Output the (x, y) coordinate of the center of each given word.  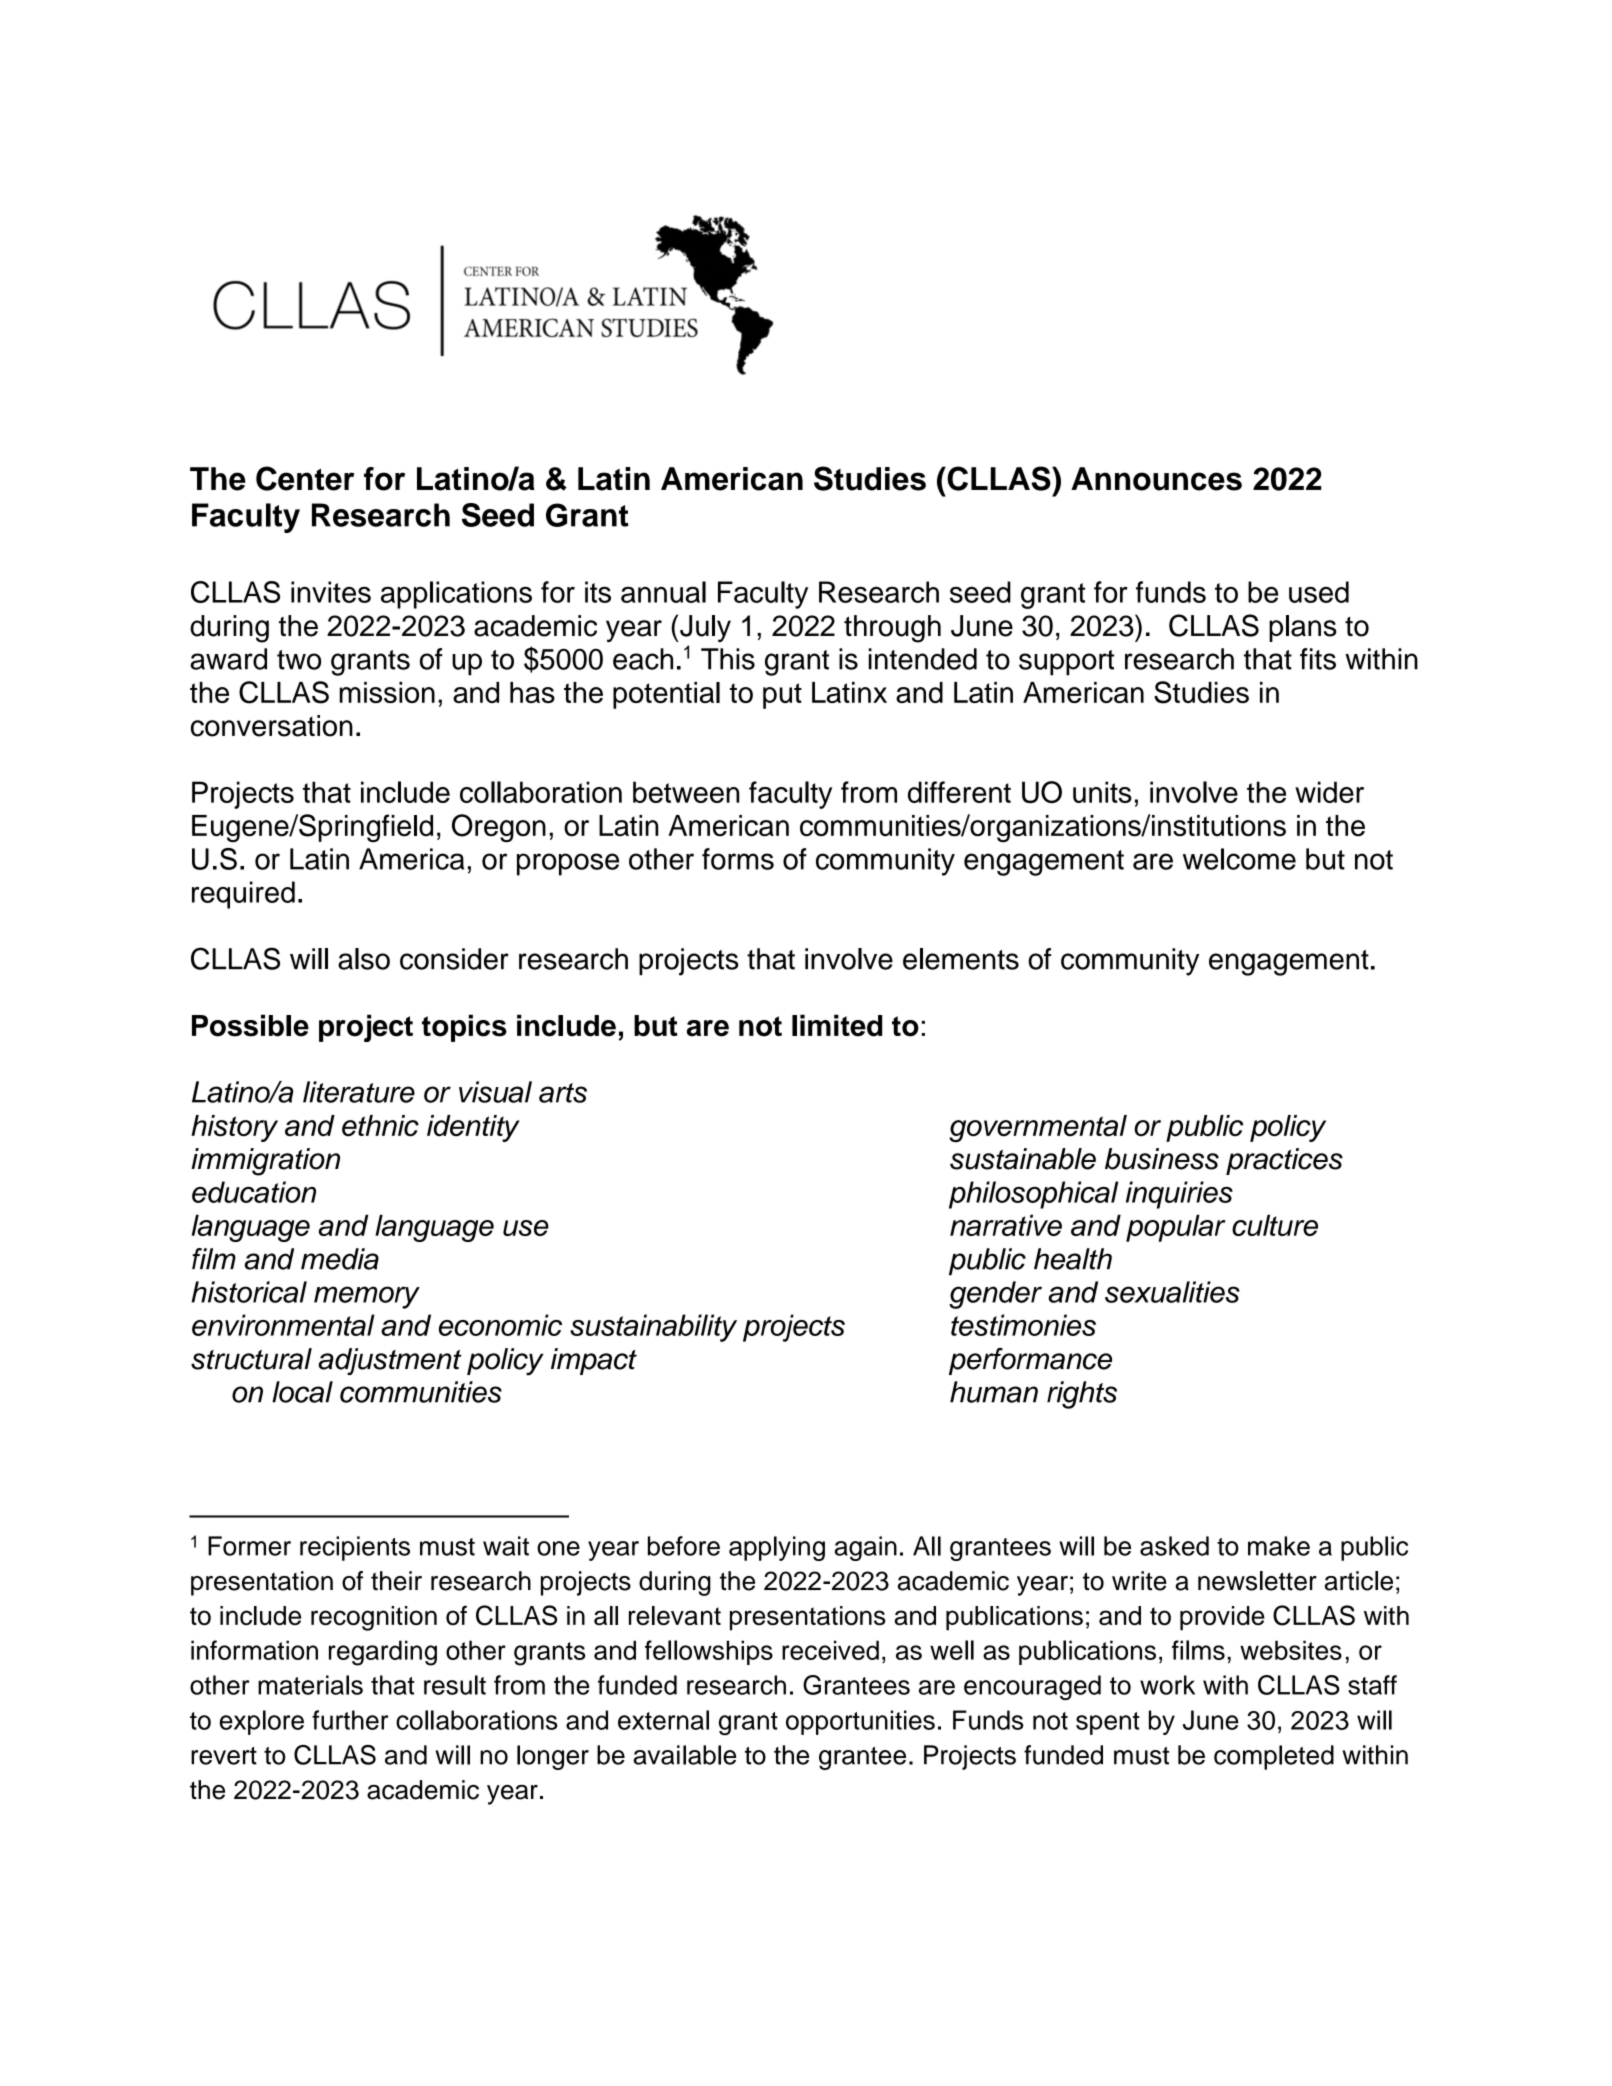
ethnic (380, 1126)
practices (1284, 1161)
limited (837, 1025)
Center (305, 478)
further (350, 1720)
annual (663, 592)
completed (1274, 1757)
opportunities (860, 1722)
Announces (1156, 479)
